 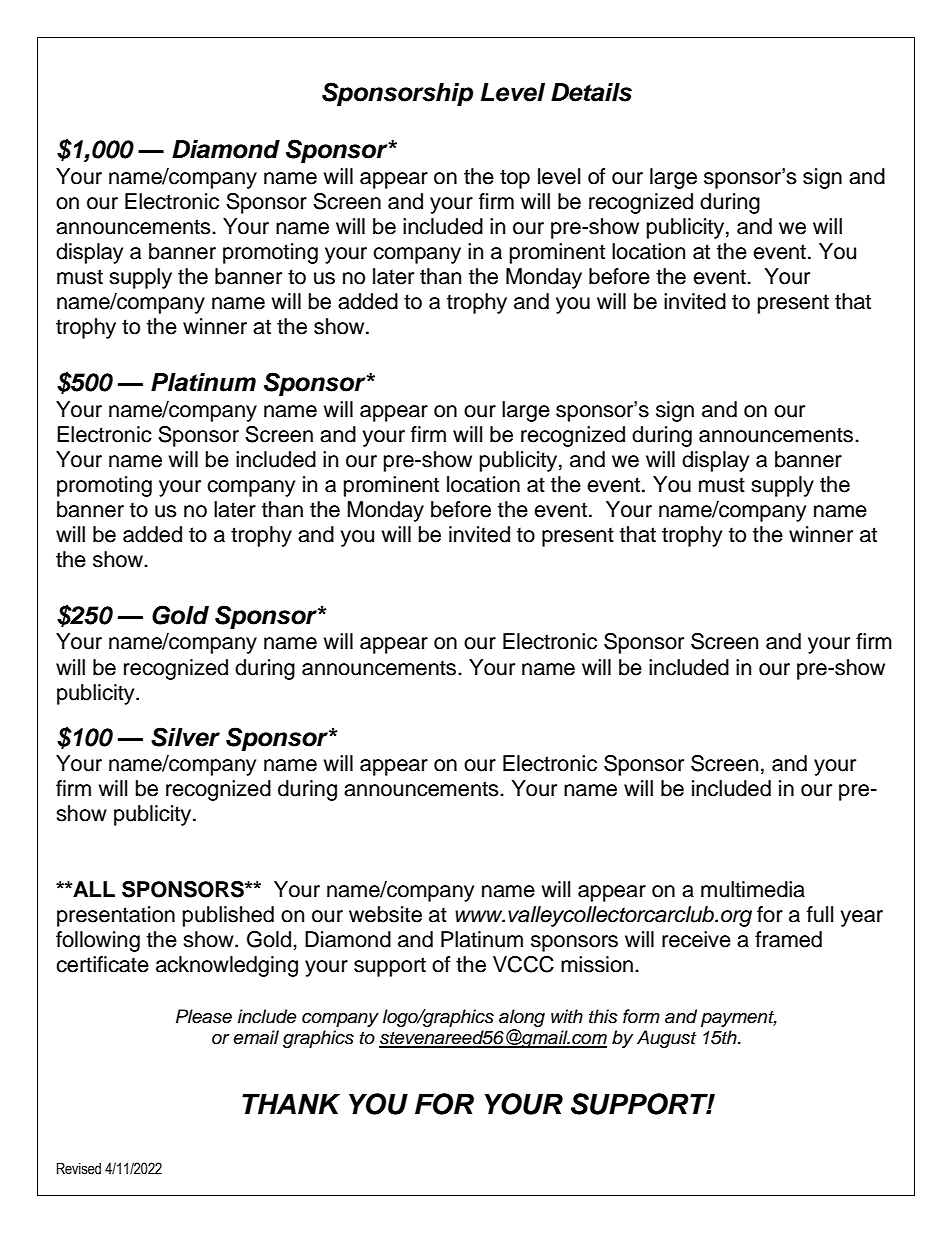 I want to click on along, so click(x=522, y=1018).
